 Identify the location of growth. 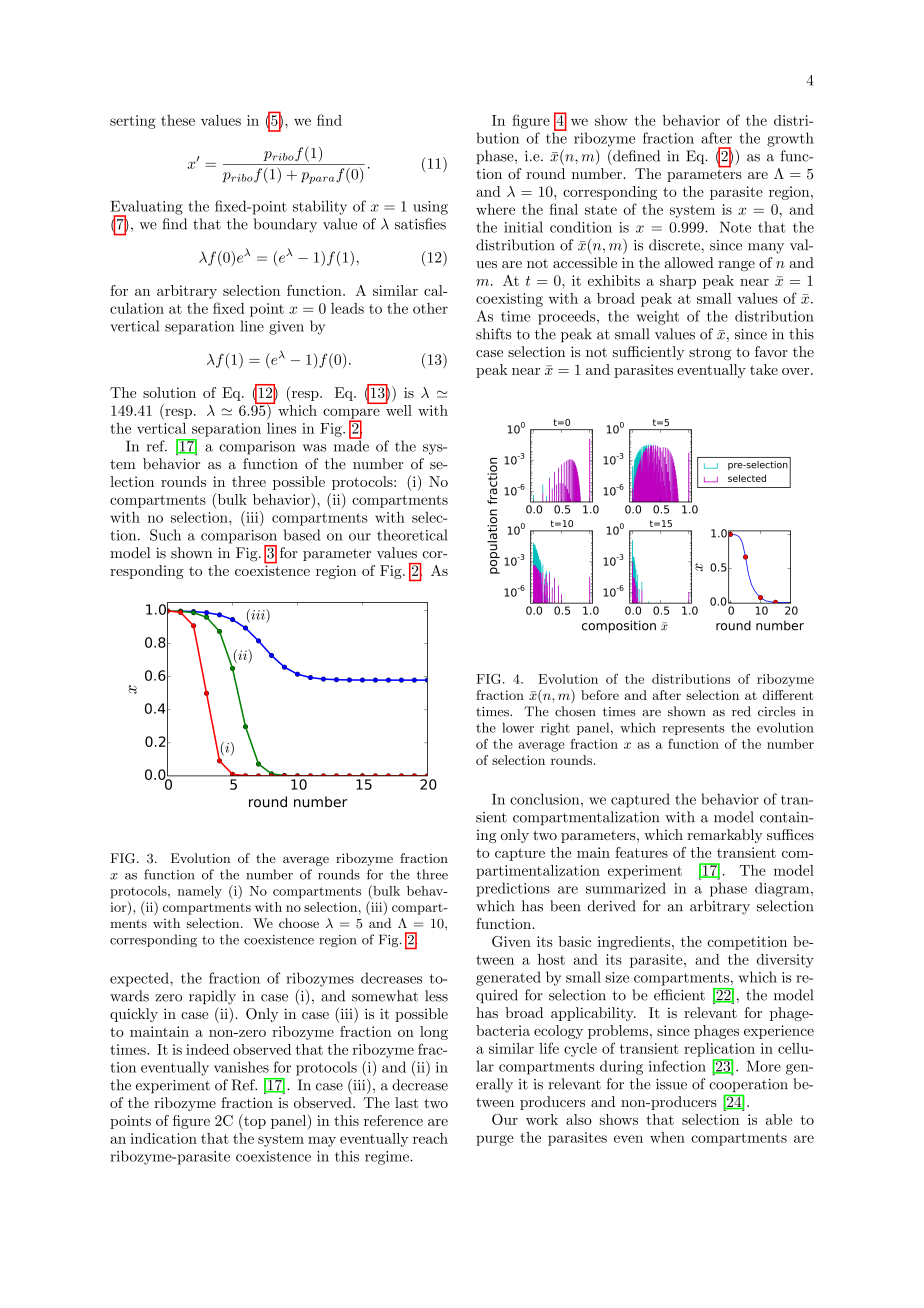
(790, 139).
